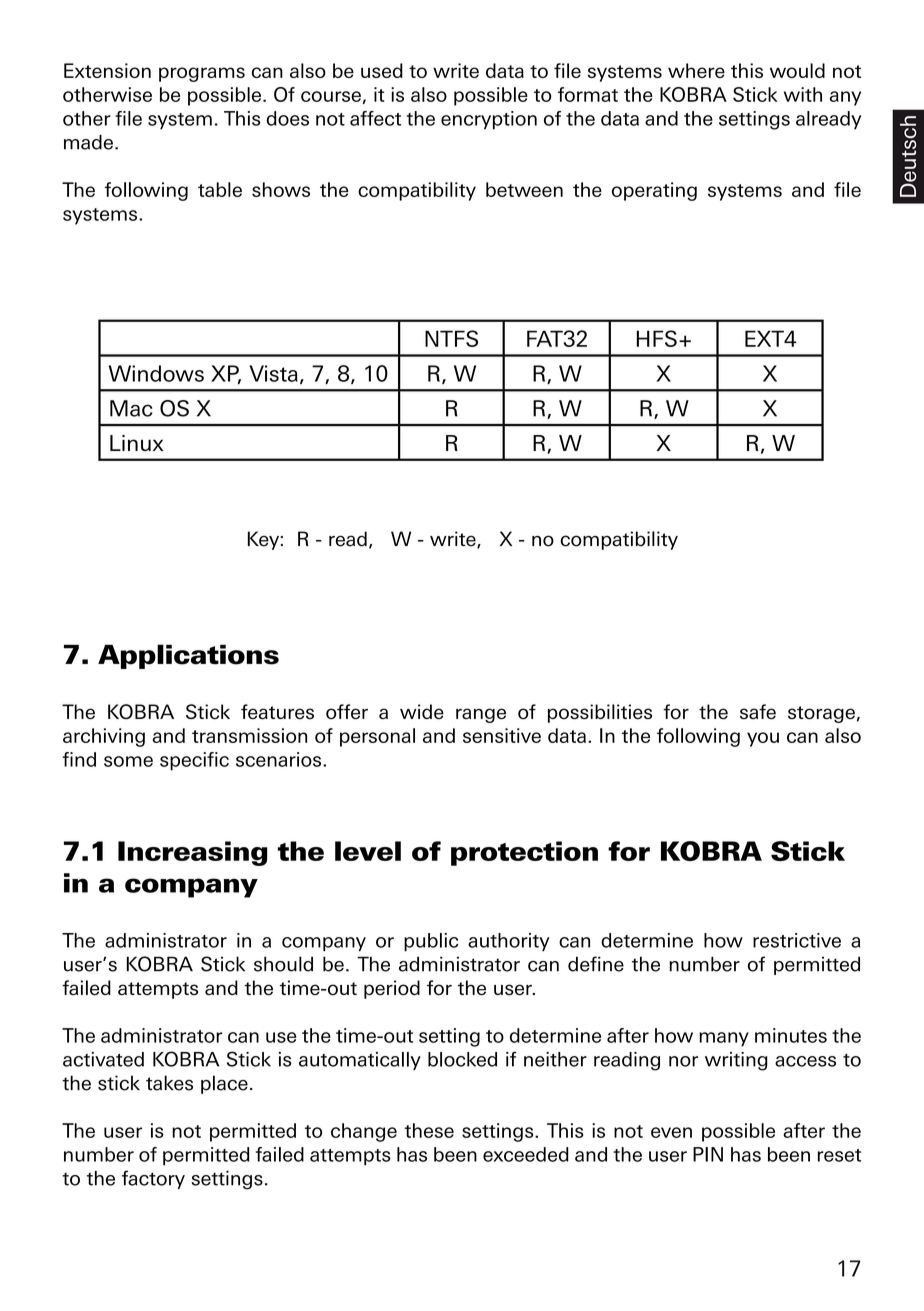  I want to click on with, so click(803, 94).
